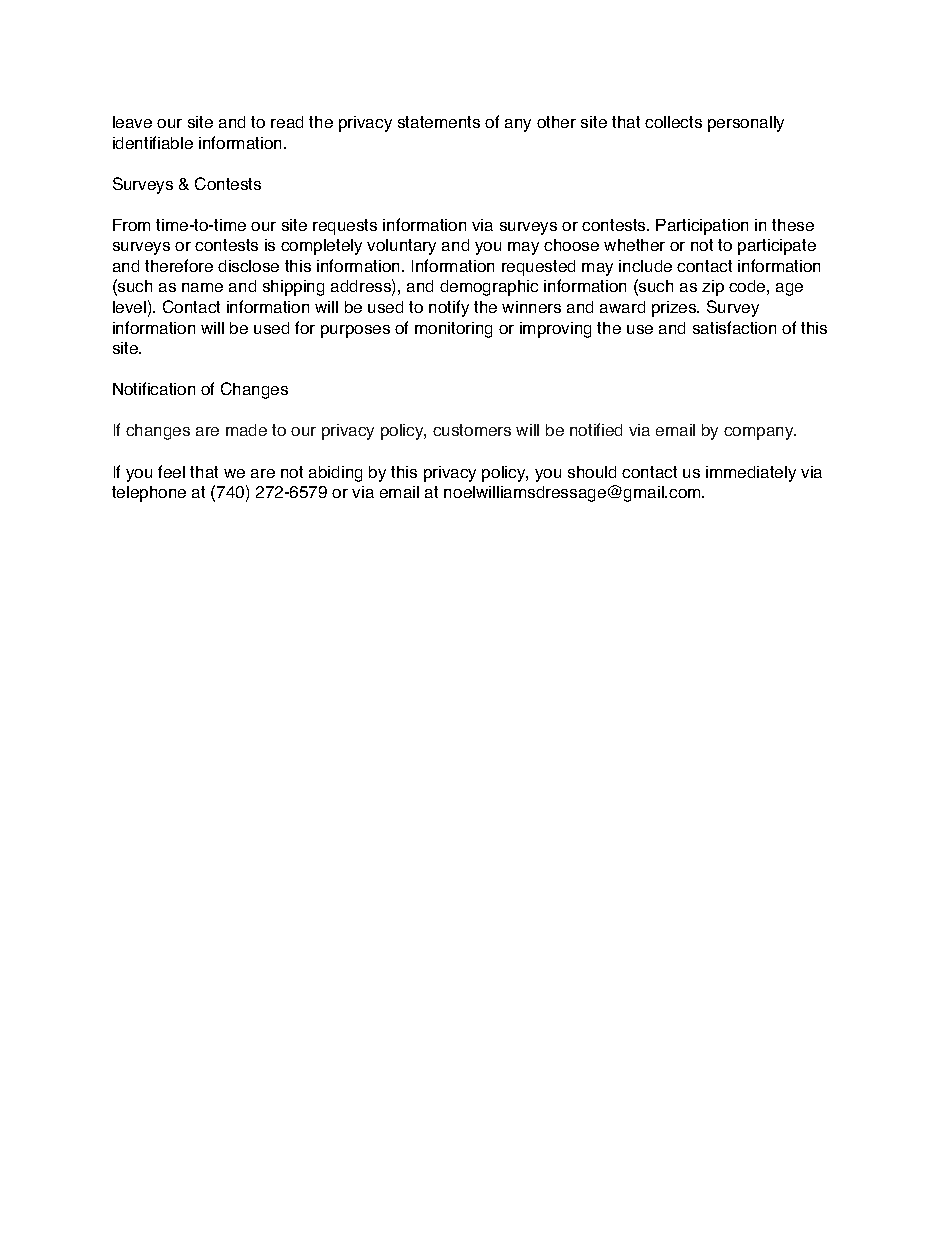 The image size is (952, 1233). I want to click on notify, so click(449, 308).
